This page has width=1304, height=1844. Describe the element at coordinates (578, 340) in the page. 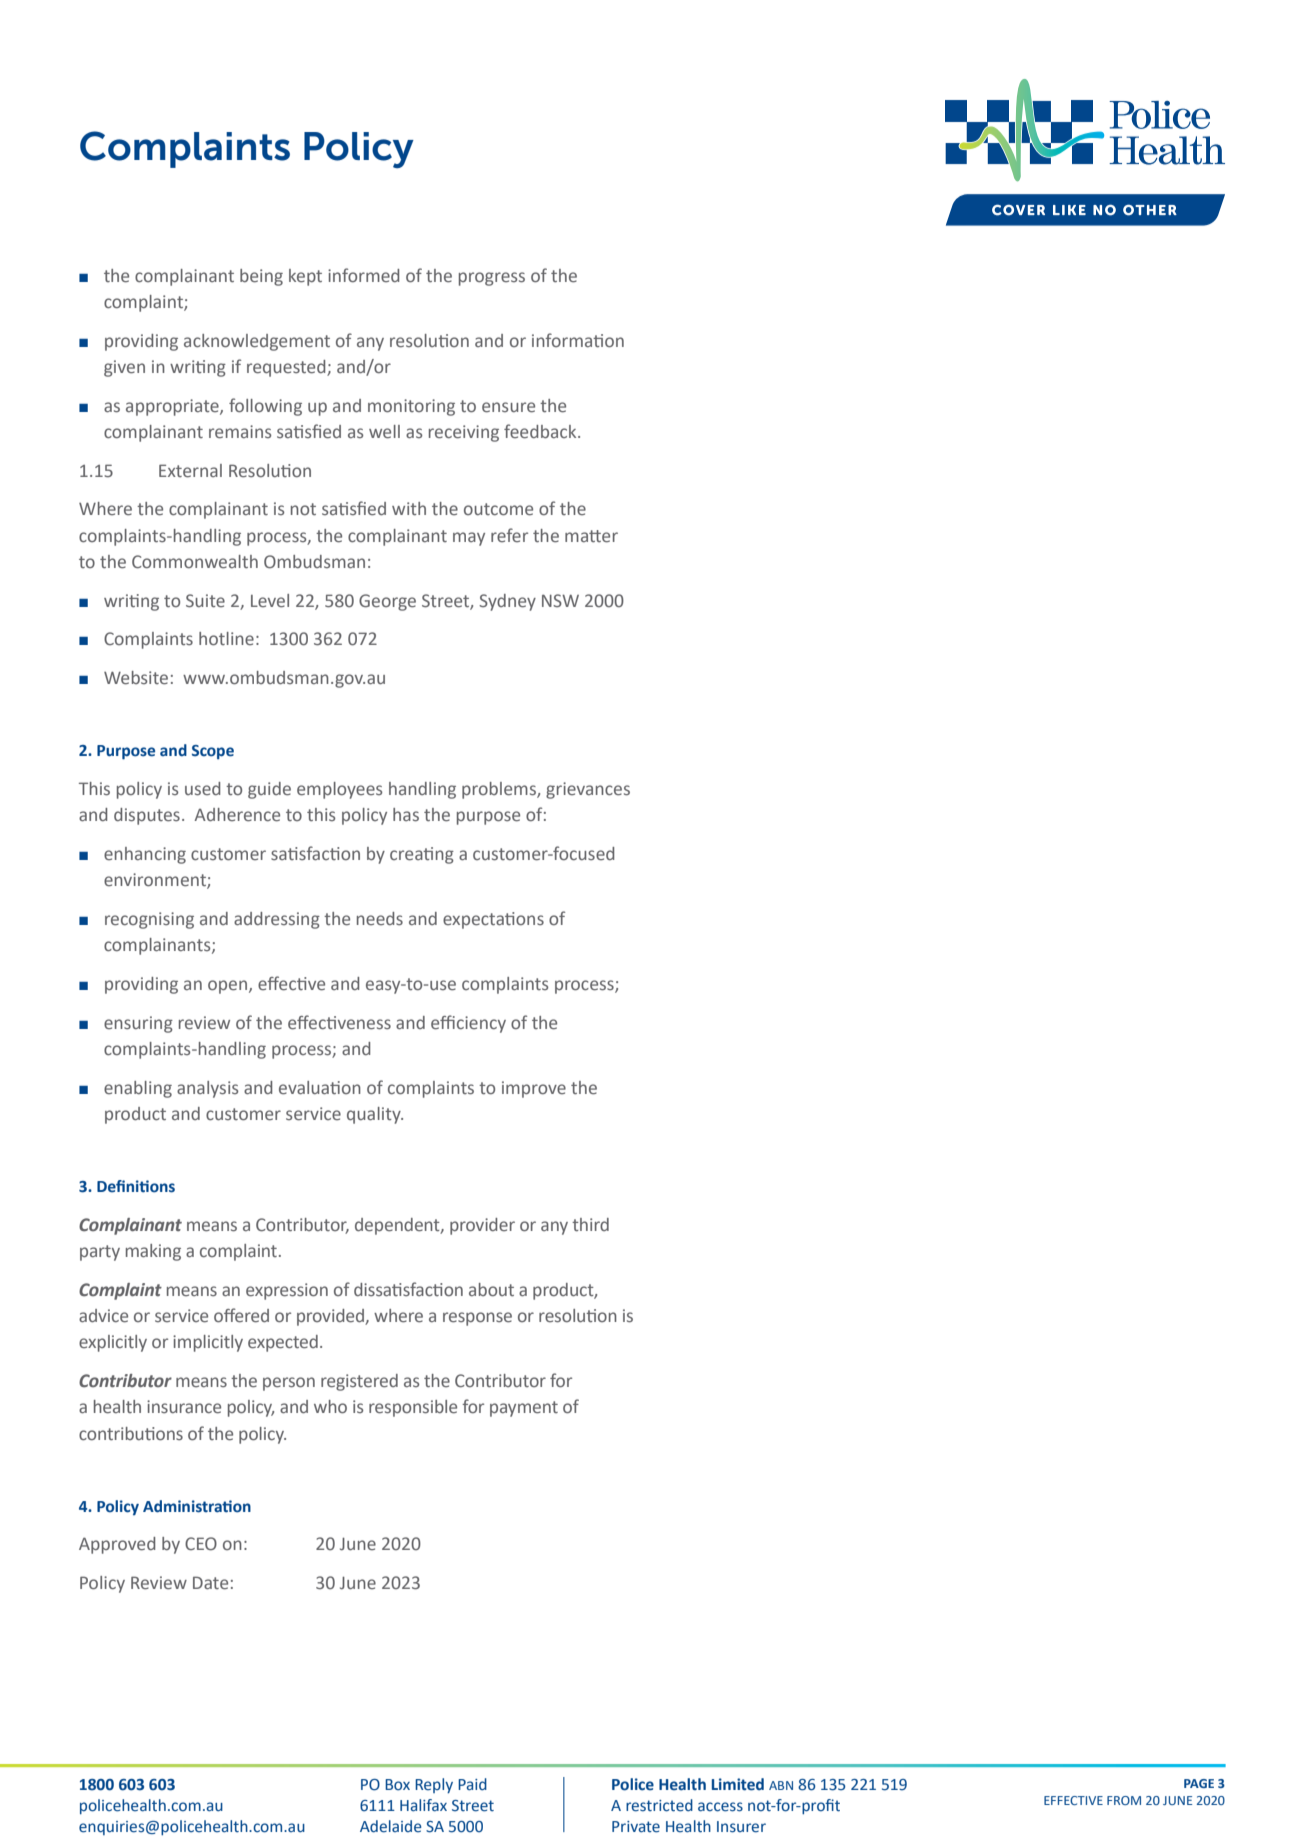

I see `information` at that location.
